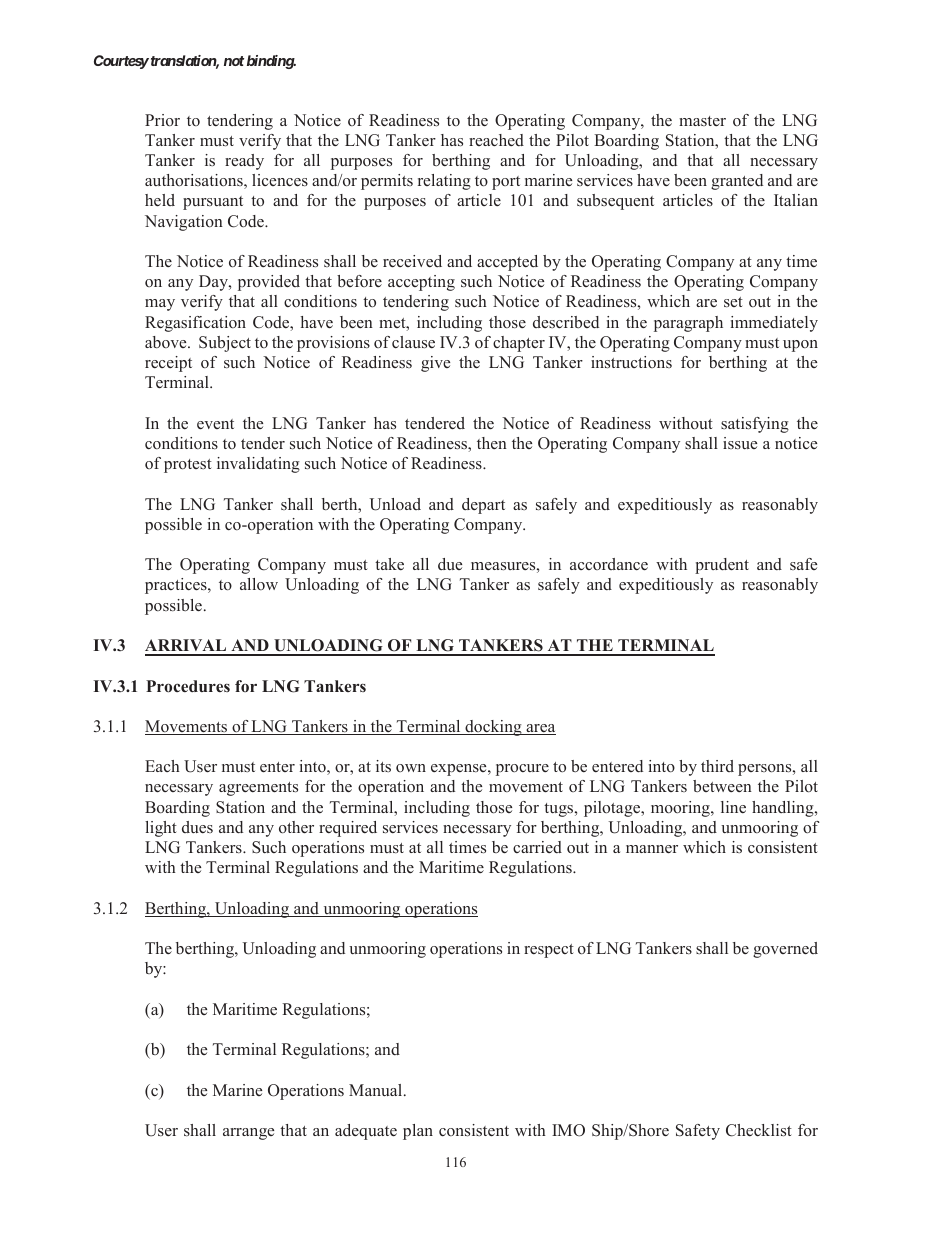 Image resolution: width=952 pixels, height=1233 pixels. I want to click on plan, so click(418, 1132).
